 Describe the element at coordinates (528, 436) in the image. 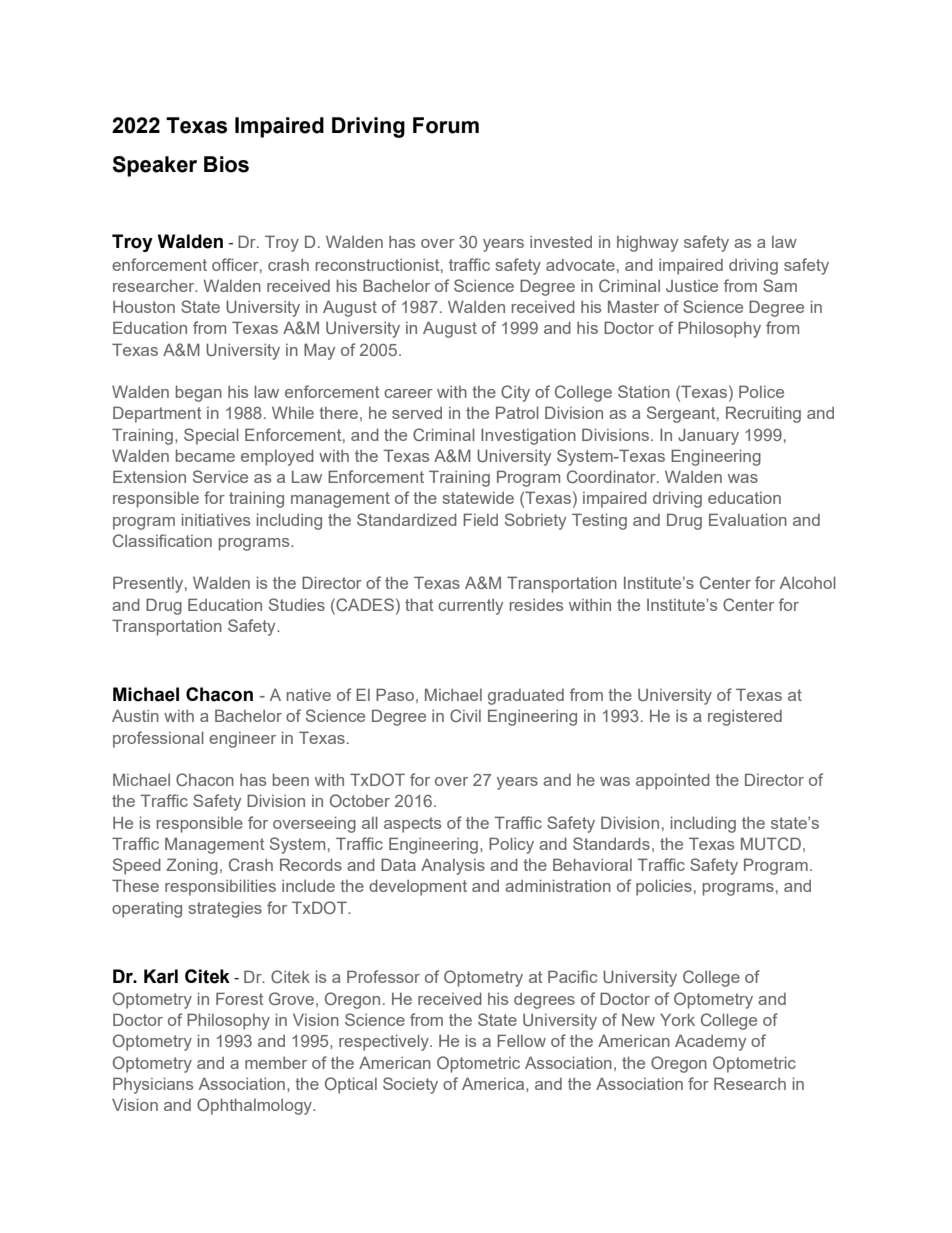

I see `Investigation` at that location.
